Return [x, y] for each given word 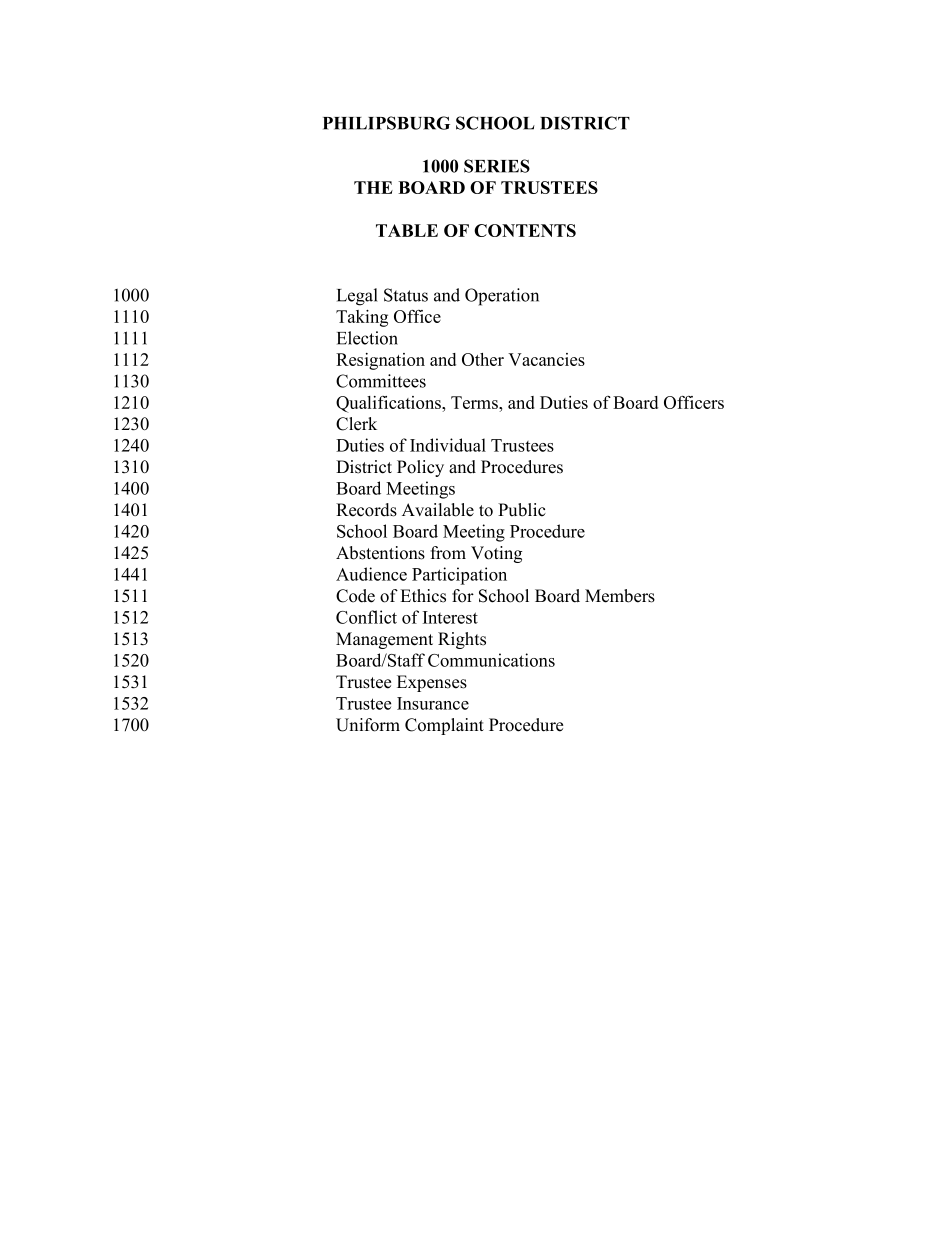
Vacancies [546, 359]
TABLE [407, 230]
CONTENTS [525, 230]
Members [620, 596]
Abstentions [380, 553]
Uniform [368, 725]
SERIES [497, 166]
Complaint [444, 726]
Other [483, 359]
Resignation [380, 361]
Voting [496, 554]
